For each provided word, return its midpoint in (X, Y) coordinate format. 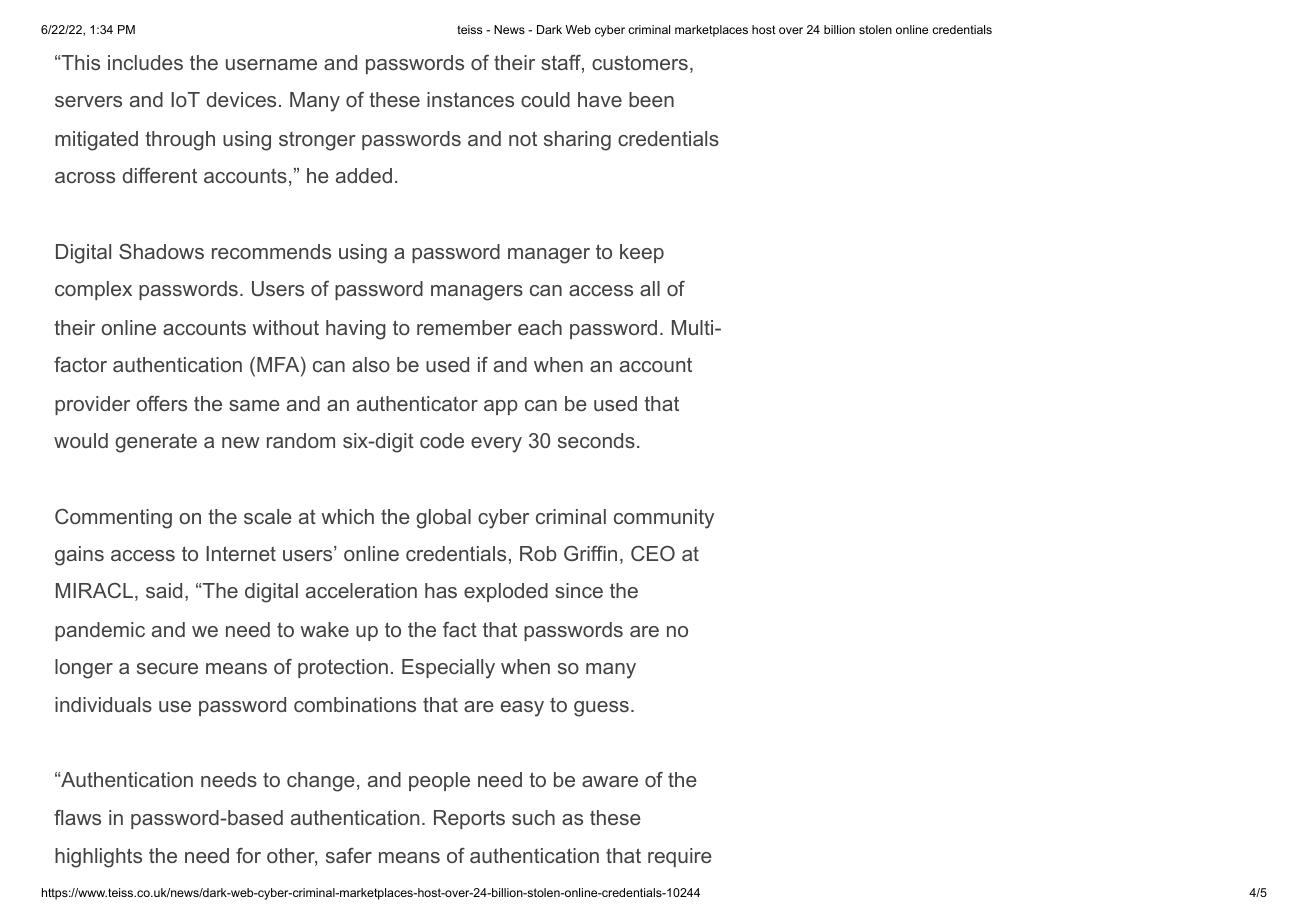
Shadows (161, 251)
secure (167, 668)
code (442, 440)
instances (470, 99)
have (600, 99)
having (356, 330)
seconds (596, 440)
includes (145, 62)
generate (156, 443)
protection (343, 668)
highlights (98, 858)
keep (642, 253)
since (579, 590)
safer (349, 855)
